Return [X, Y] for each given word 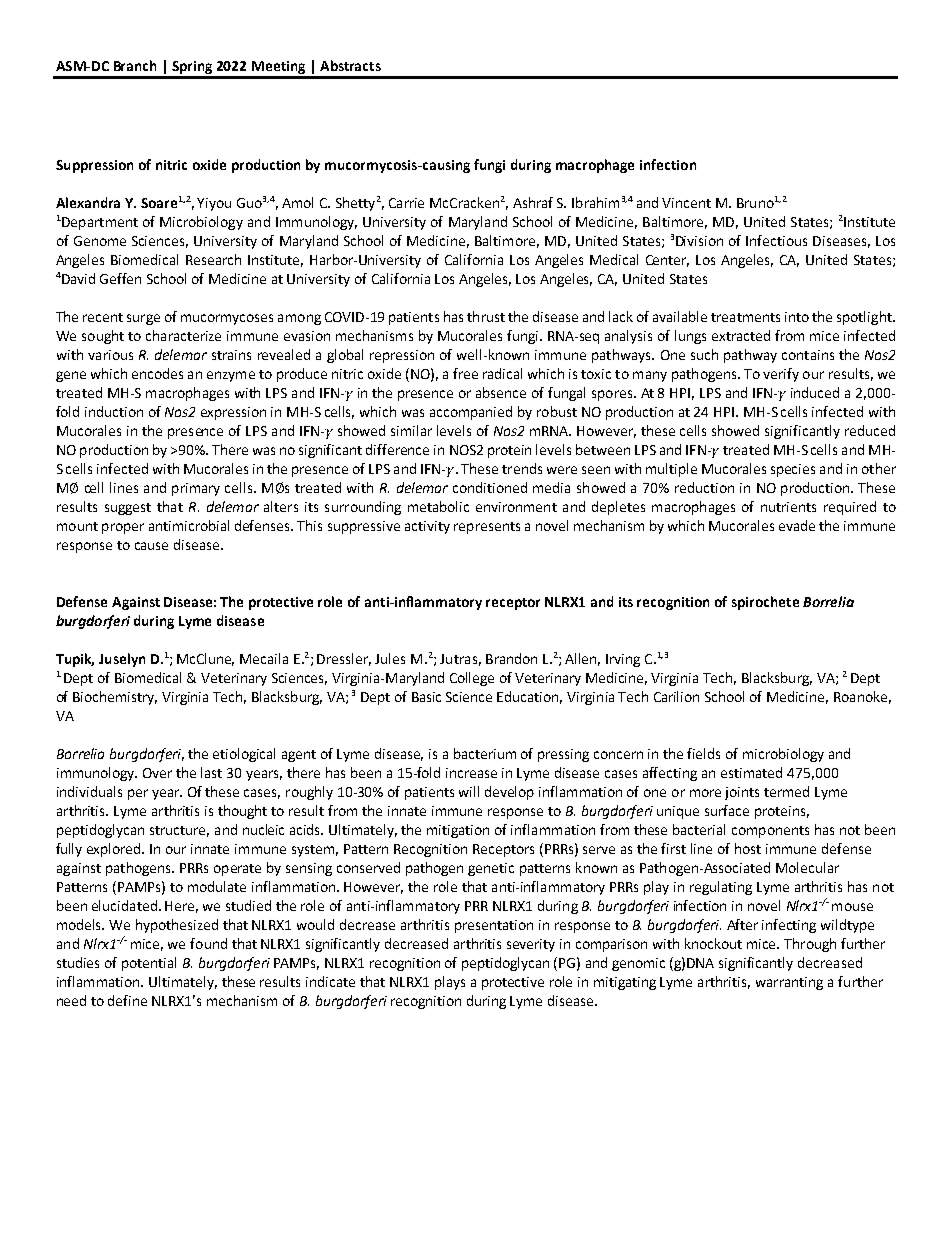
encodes [157, 373]
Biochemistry [115, 698]
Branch [135, 65]
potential [149, 964]
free [465, 373]
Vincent [686, 203]
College [472, 679]
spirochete [765, 603]
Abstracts [350, 65]
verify [781, 375]
